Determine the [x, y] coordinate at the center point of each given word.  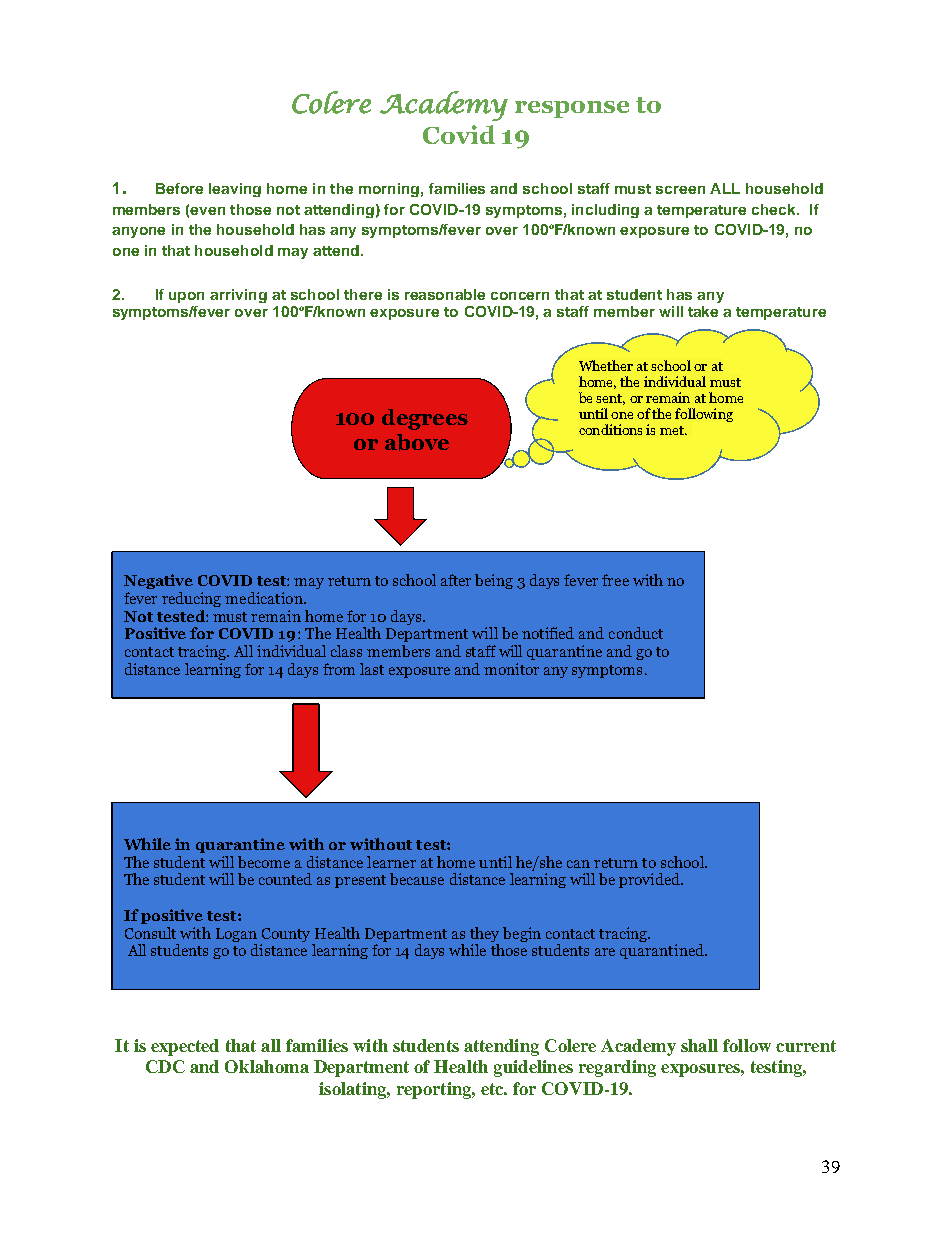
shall [699, 1045]
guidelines [533, 1068]
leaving [235, 190]
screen [680, 190]
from [339, 669]
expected [185, 1047]
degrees [425, 419]
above [417, 442]
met [673, 430]
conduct [636, 633]
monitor [511, 669]
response [572, 109]
